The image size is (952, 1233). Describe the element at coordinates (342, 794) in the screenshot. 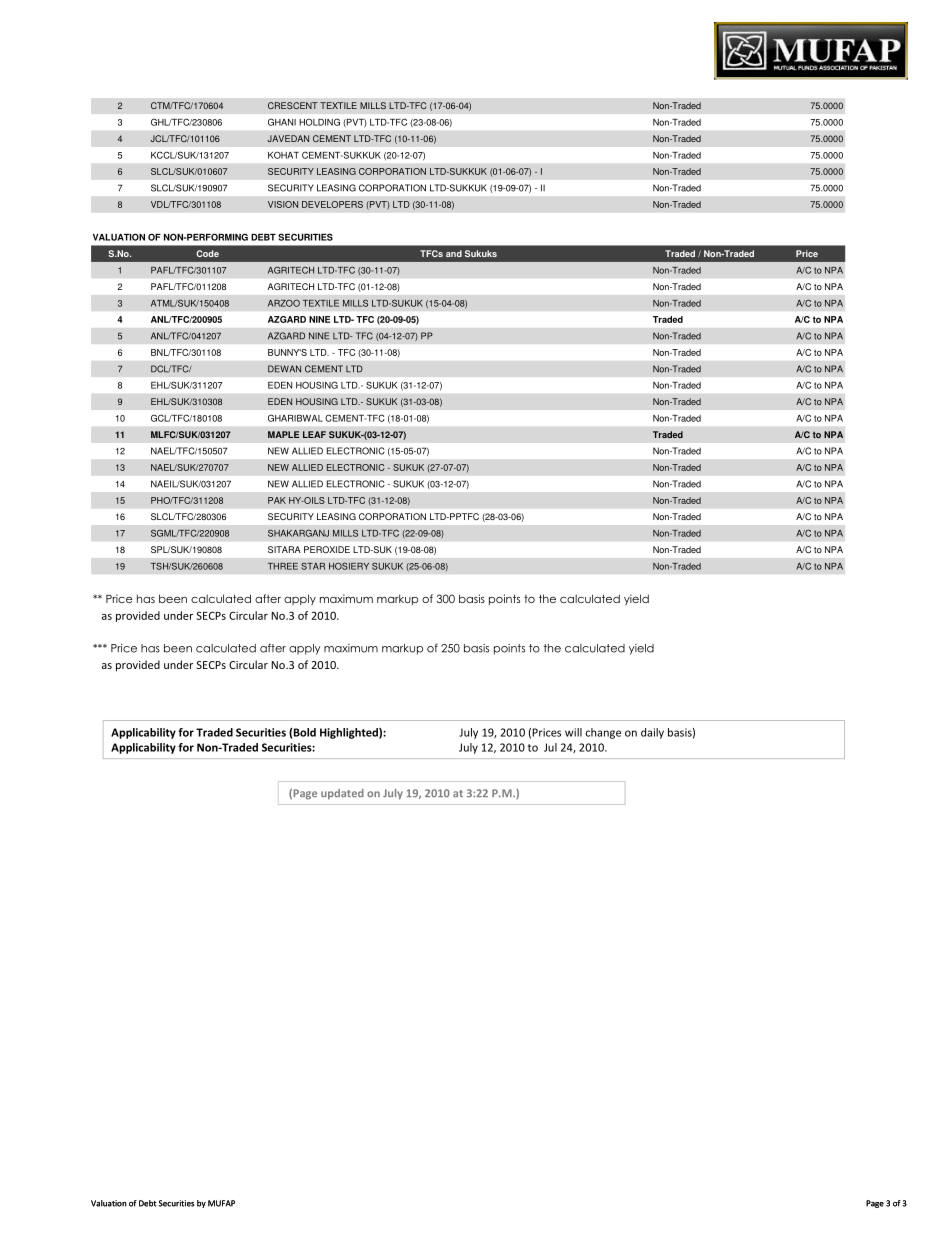

I see `updated` at that location.
